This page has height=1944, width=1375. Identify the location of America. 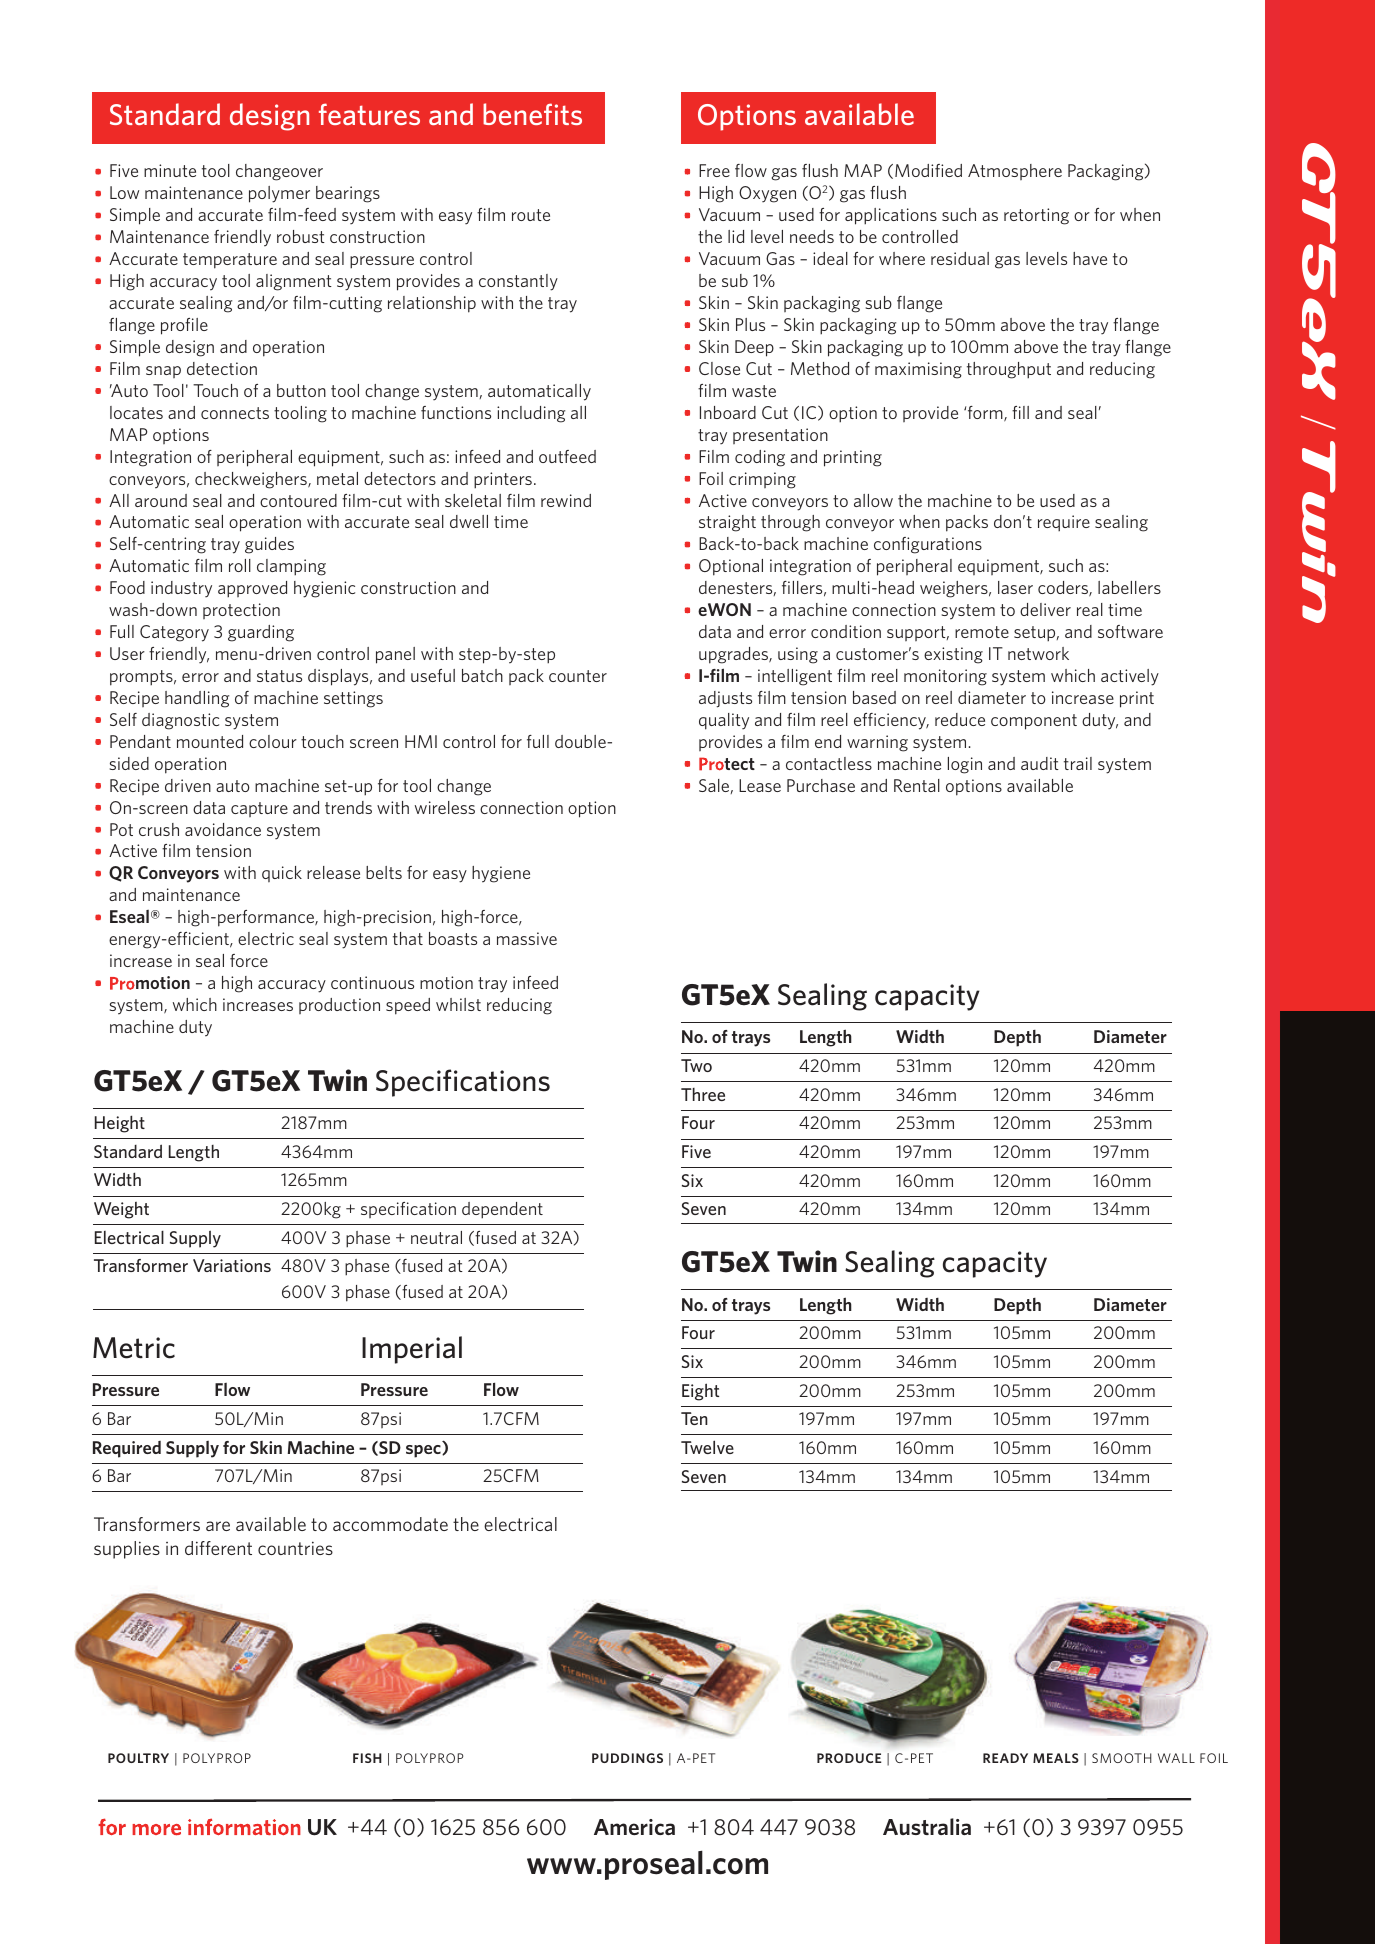
(634, 1827).
